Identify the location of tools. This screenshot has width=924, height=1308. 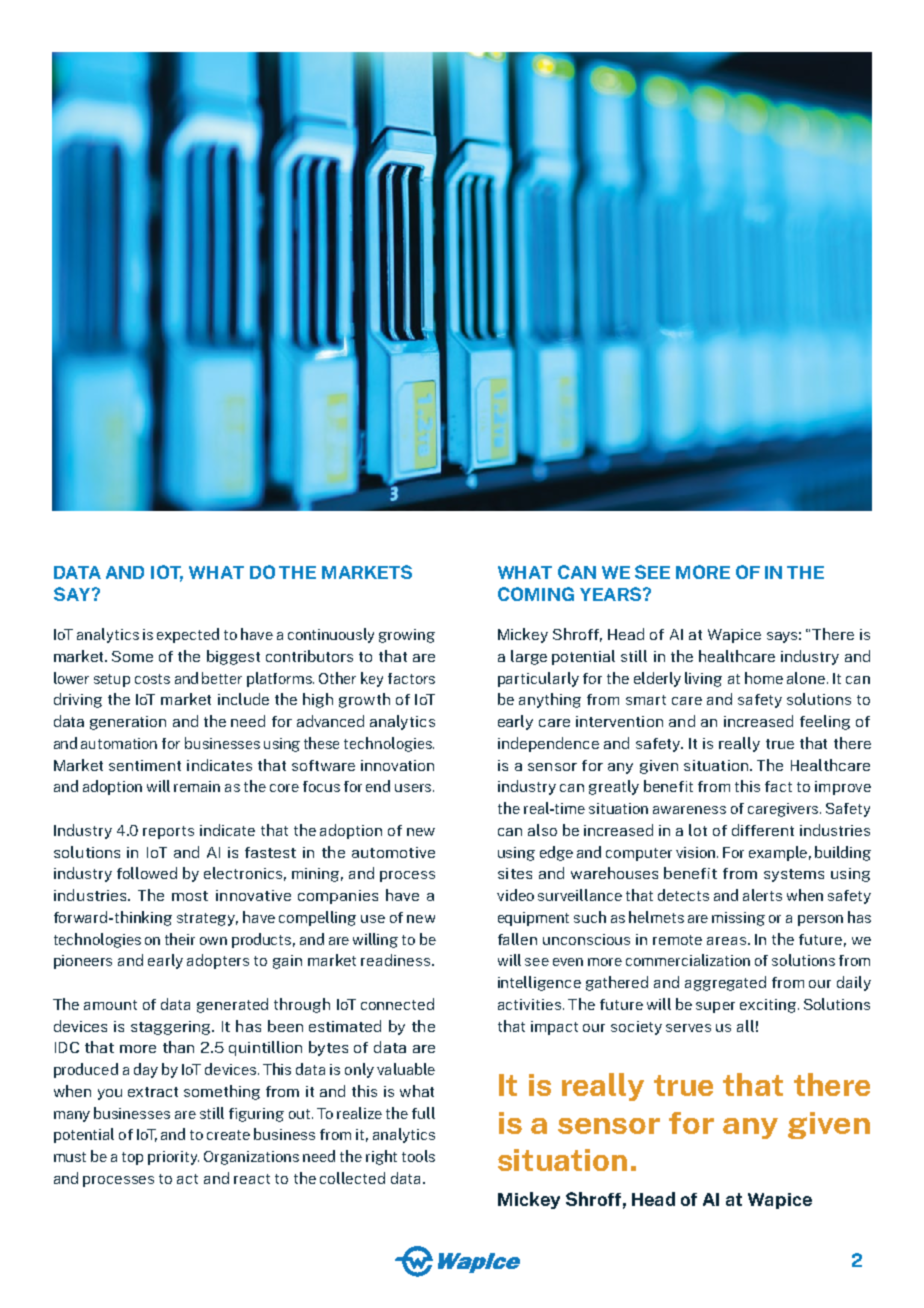
(418, 1156).
